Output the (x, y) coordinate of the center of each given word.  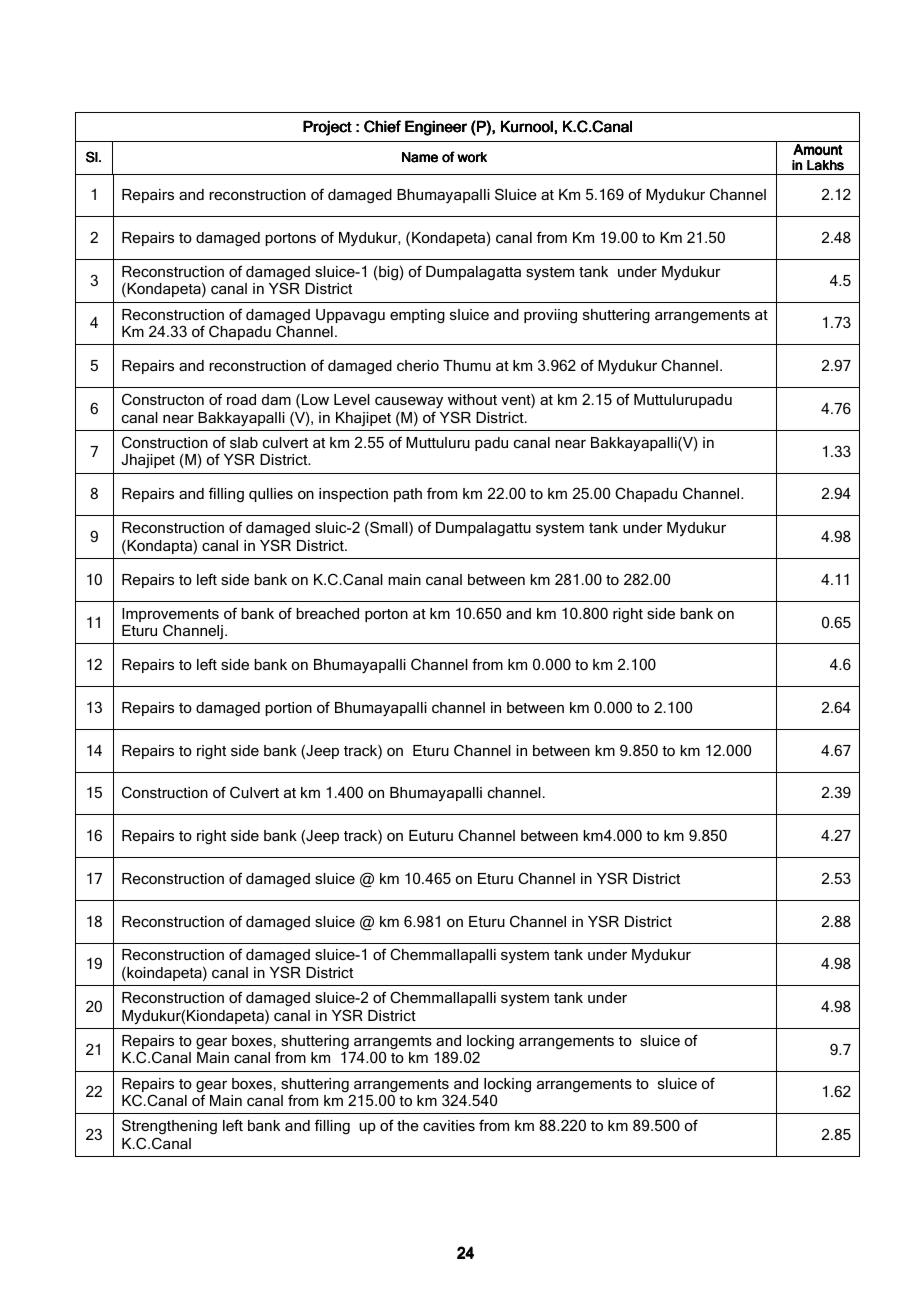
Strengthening (169, 1127)
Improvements (170, 616)
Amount (818, 150)
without (472, 399)
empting (417, 316)
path (408, 495)
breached (327, 613)
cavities (449, 1125)
